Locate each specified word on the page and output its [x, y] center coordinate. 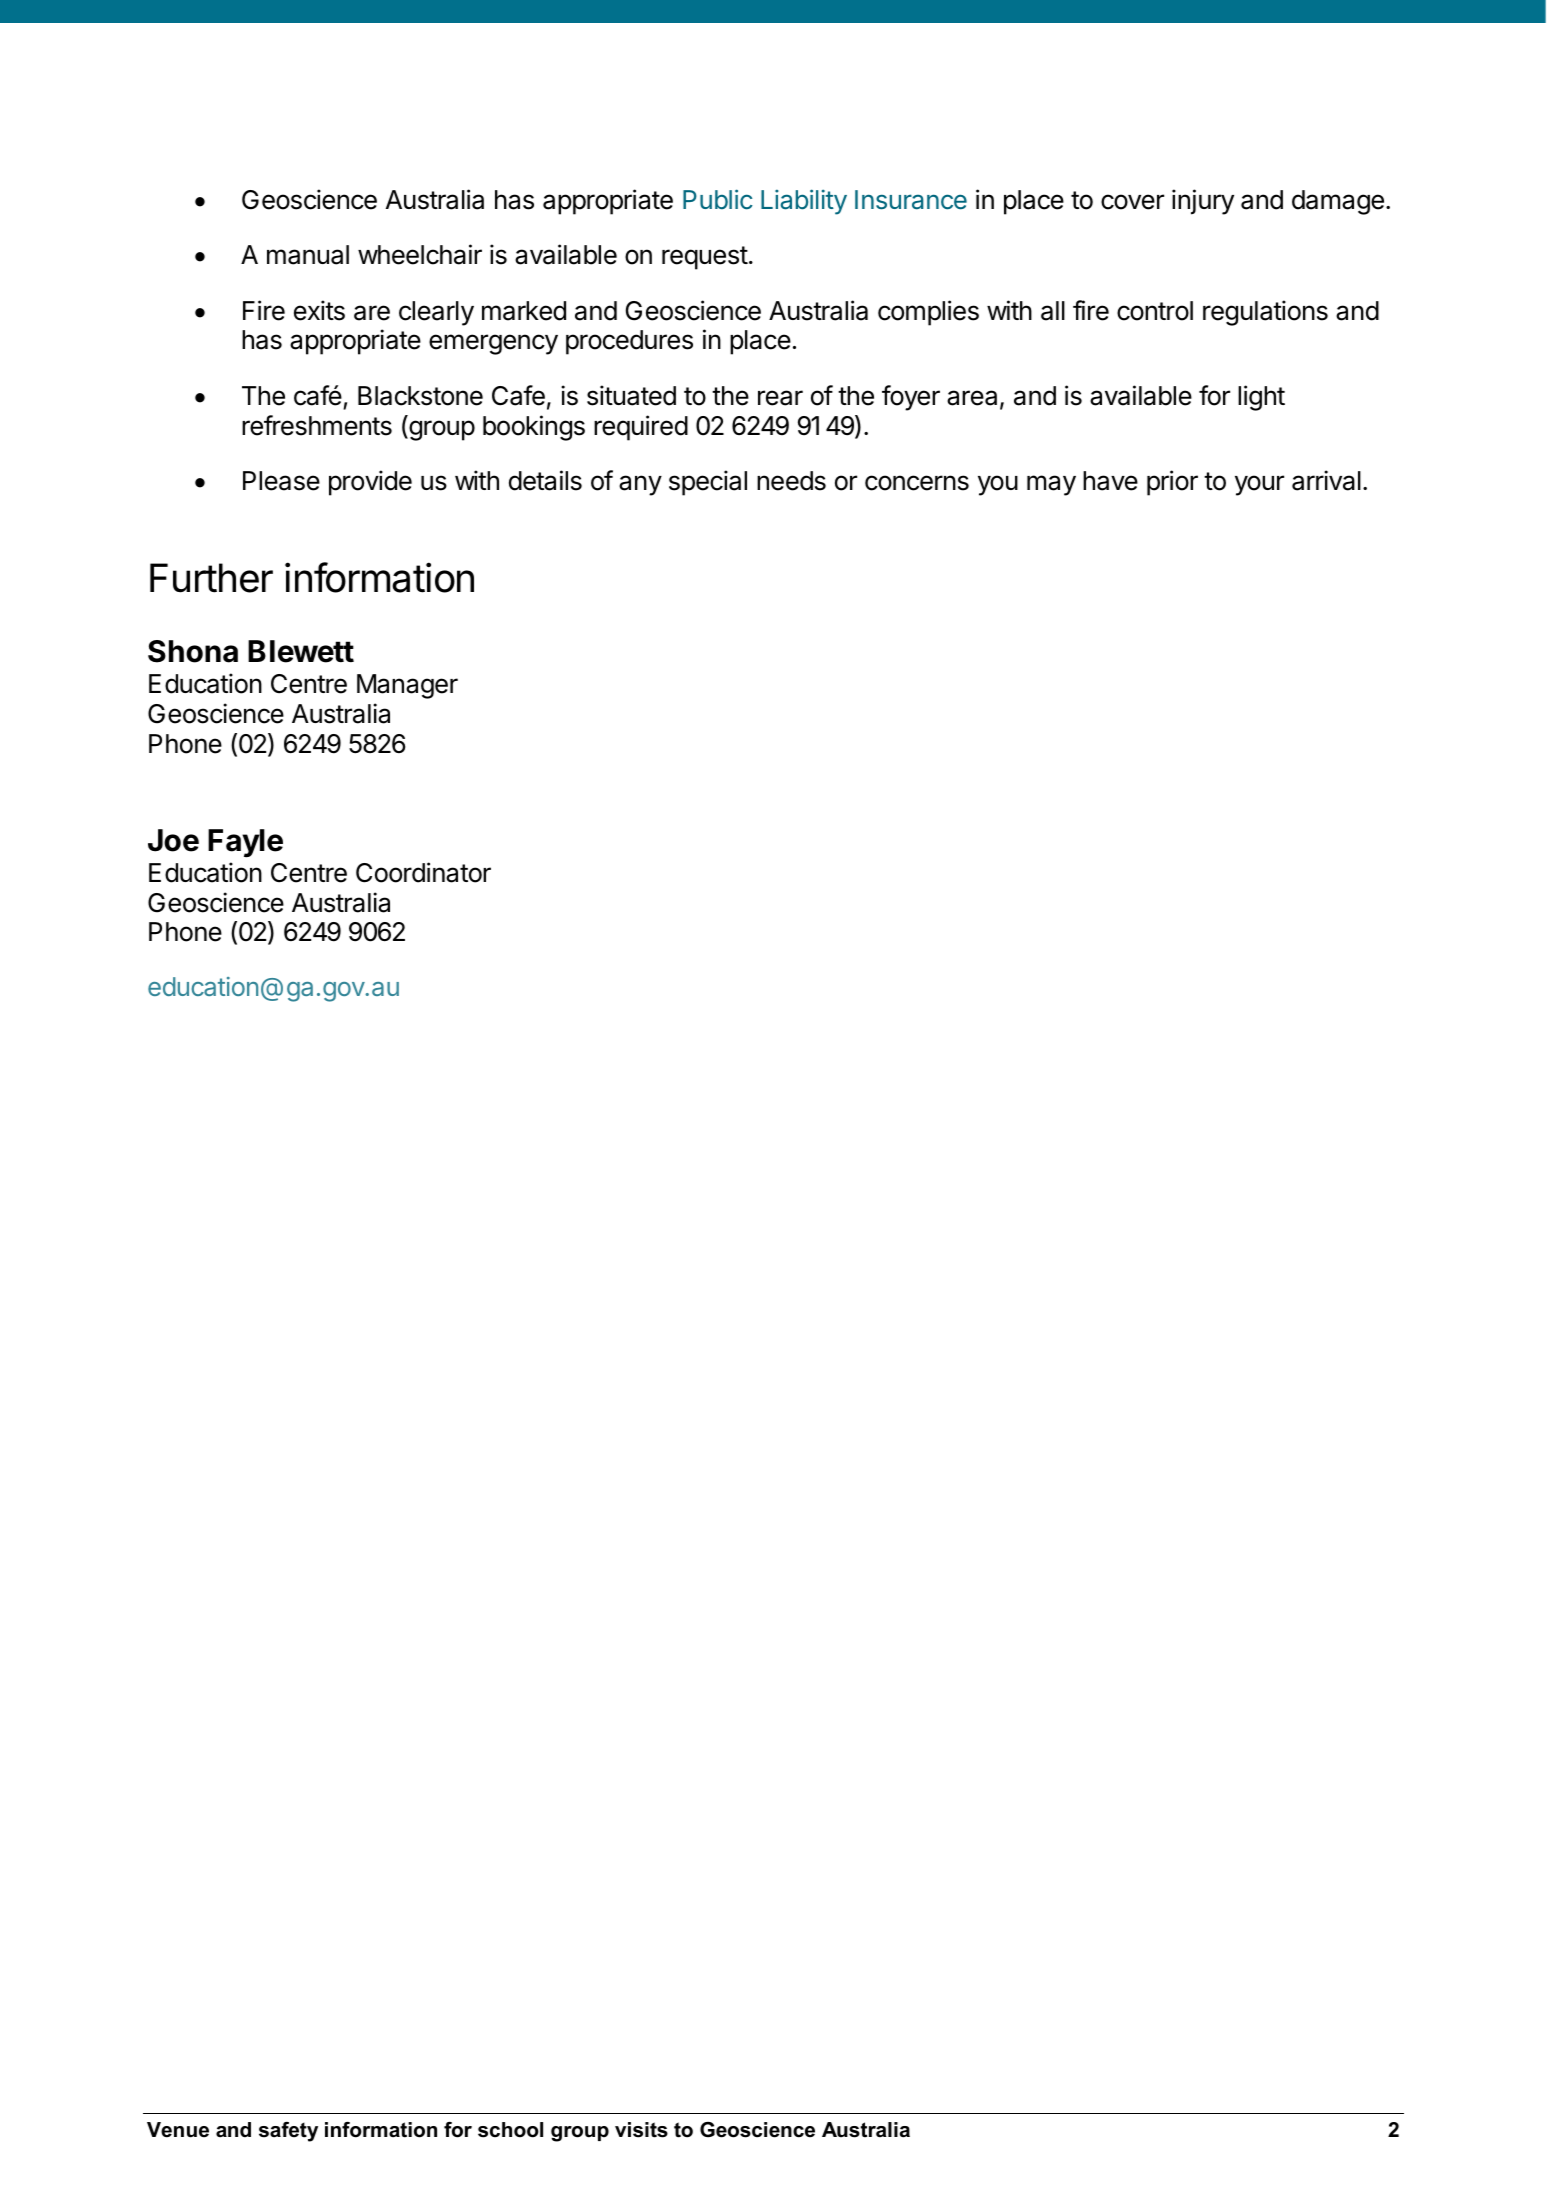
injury [1203, 202]
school [510, 2130]
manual [308, 255]
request [705, 258]
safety [288, 2132]
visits [641, 2130]
